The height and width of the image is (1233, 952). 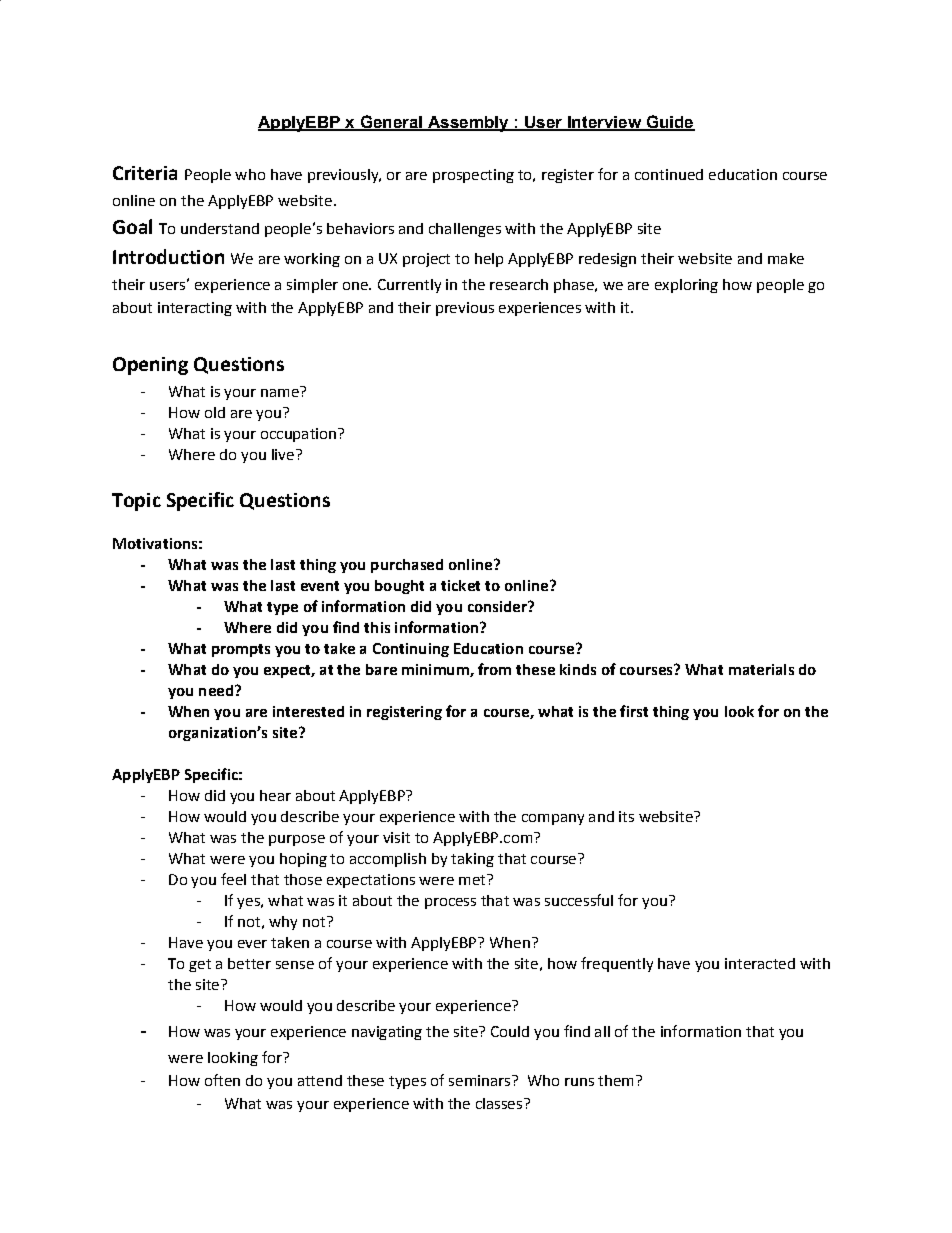 I want to click on materials, so click(x=761, y=669).
